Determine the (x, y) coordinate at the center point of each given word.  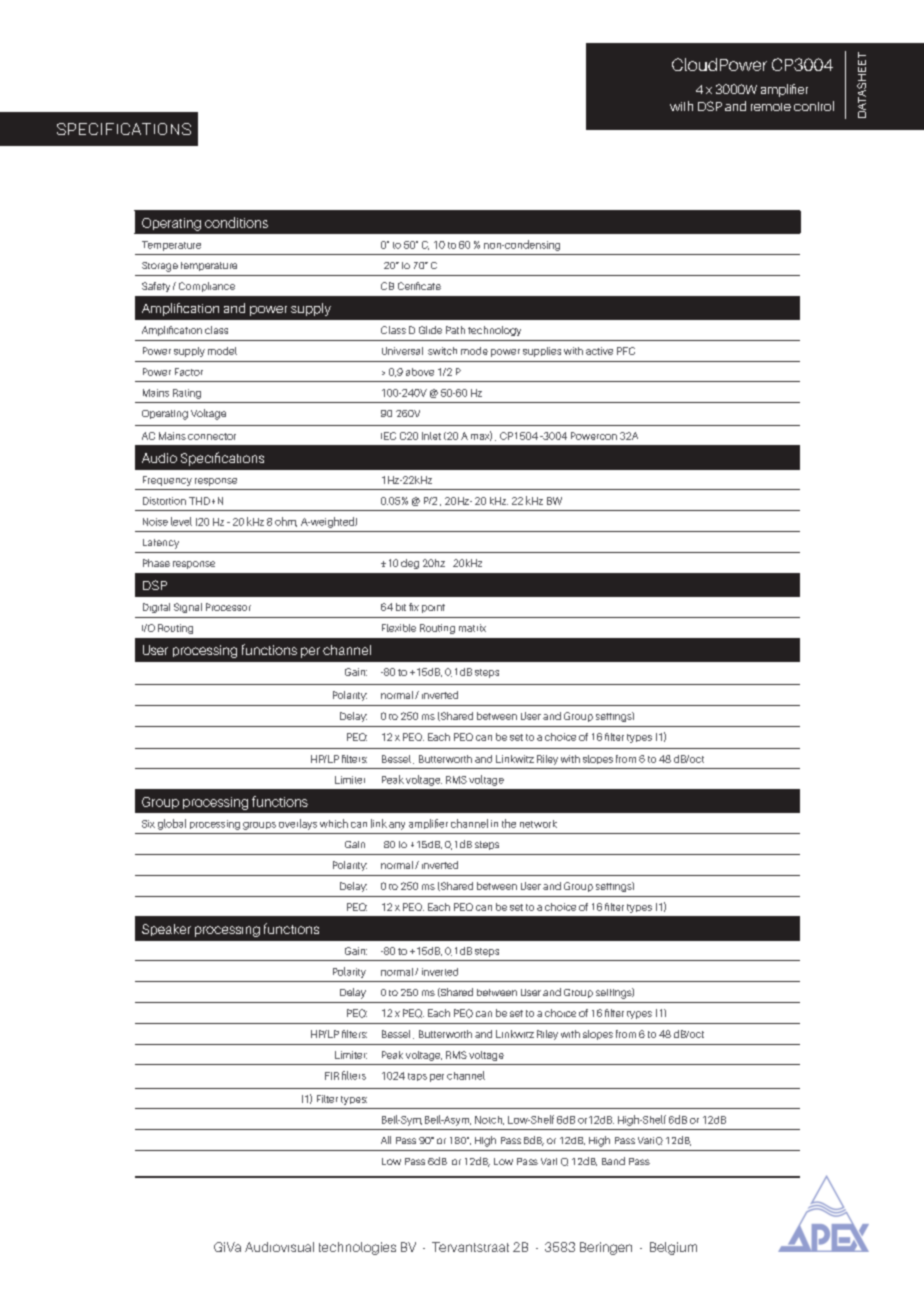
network (538, 824)
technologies (357, 1248)
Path (455, 330)
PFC (626, 351)
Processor (228, 607)
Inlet (431, 436)
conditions (236, 222)
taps (417, 1077)
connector (212, 436)
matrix (472, 628)
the (509, 823)
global (172, 824)
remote (771, 107)
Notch (489, 1120)
